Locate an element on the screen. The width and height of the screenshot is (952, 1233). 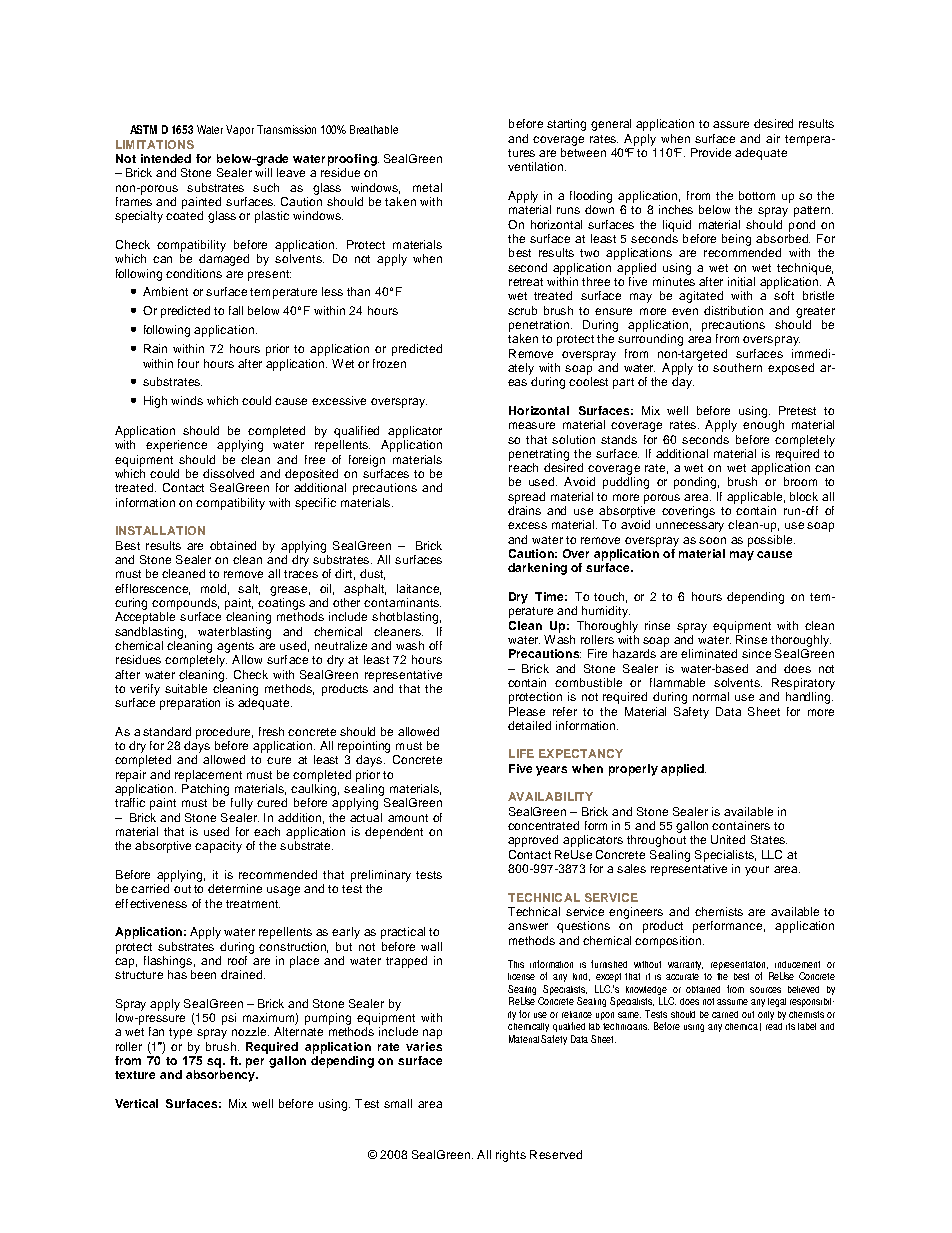
your is located at coordinates (757, 871).
